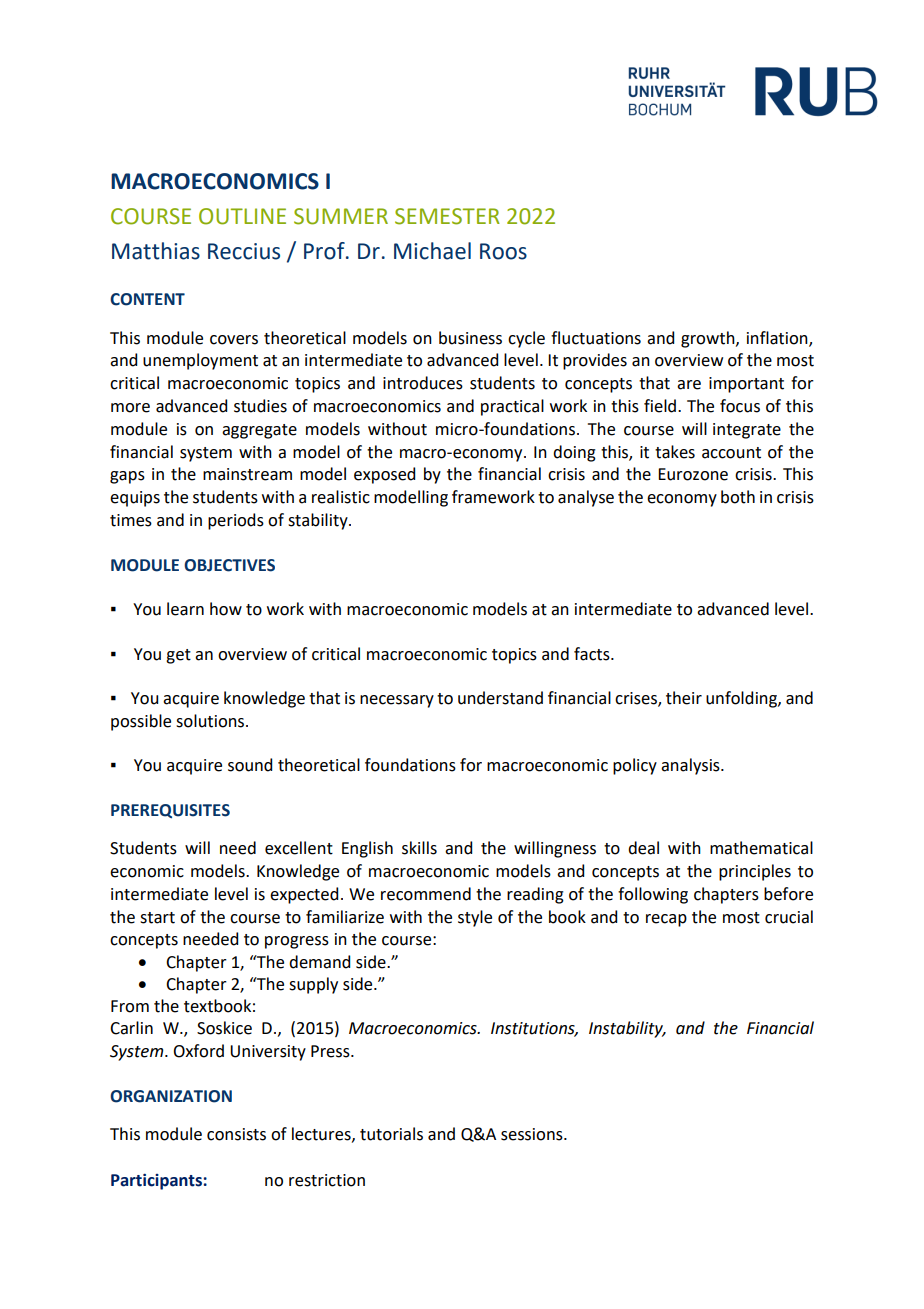 The height and width of the screenshot is (1309, 924). What do you see at coordinates (666, 920) in the screenshot?
I see `recap` at bounding box center [666, 920].
